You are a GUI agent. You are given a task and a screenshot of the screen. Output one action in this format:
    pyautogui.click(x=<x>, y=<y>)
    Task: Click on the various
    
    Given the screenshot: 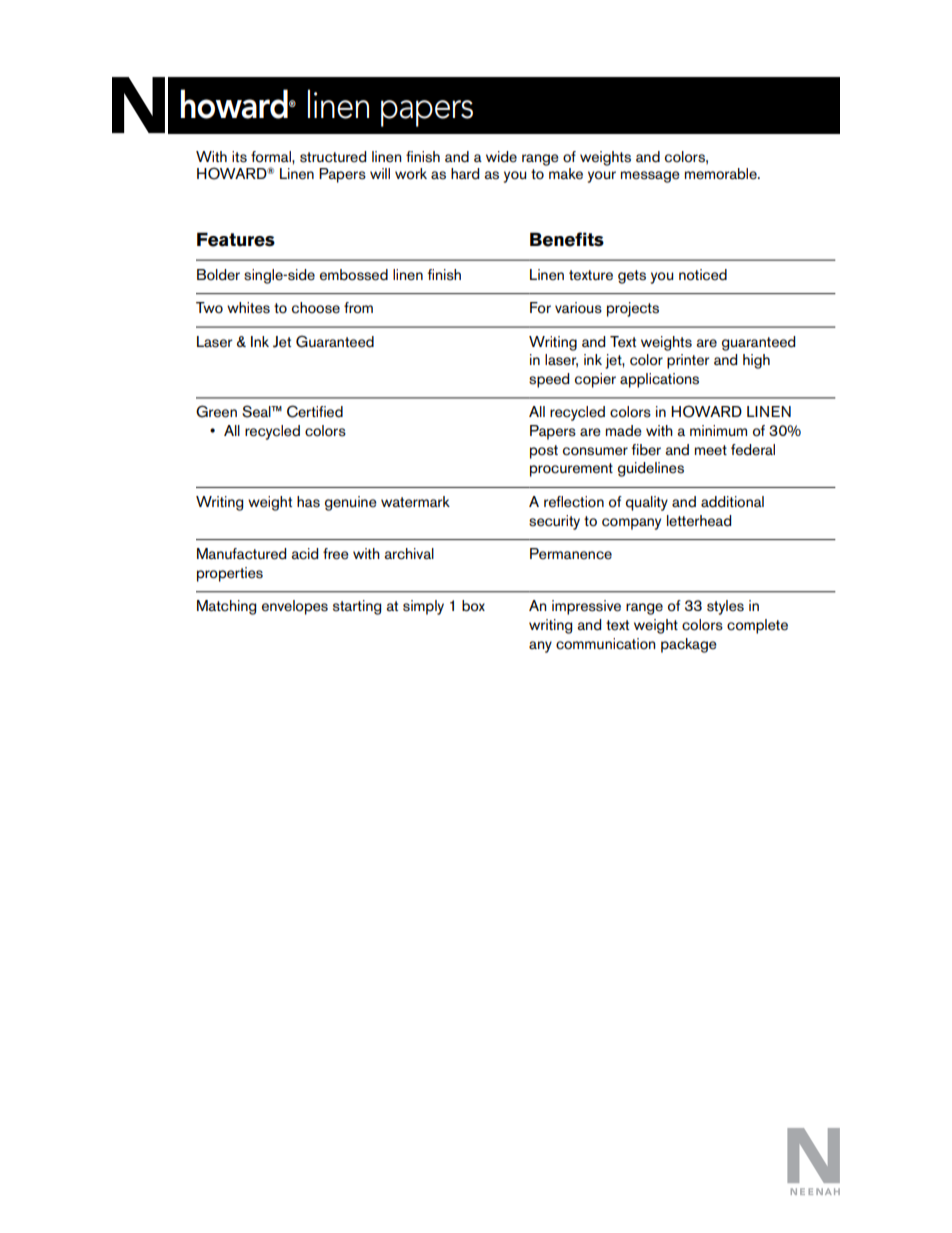 What is the action you would take?
    pyautogui.click(x=578, y=308)
